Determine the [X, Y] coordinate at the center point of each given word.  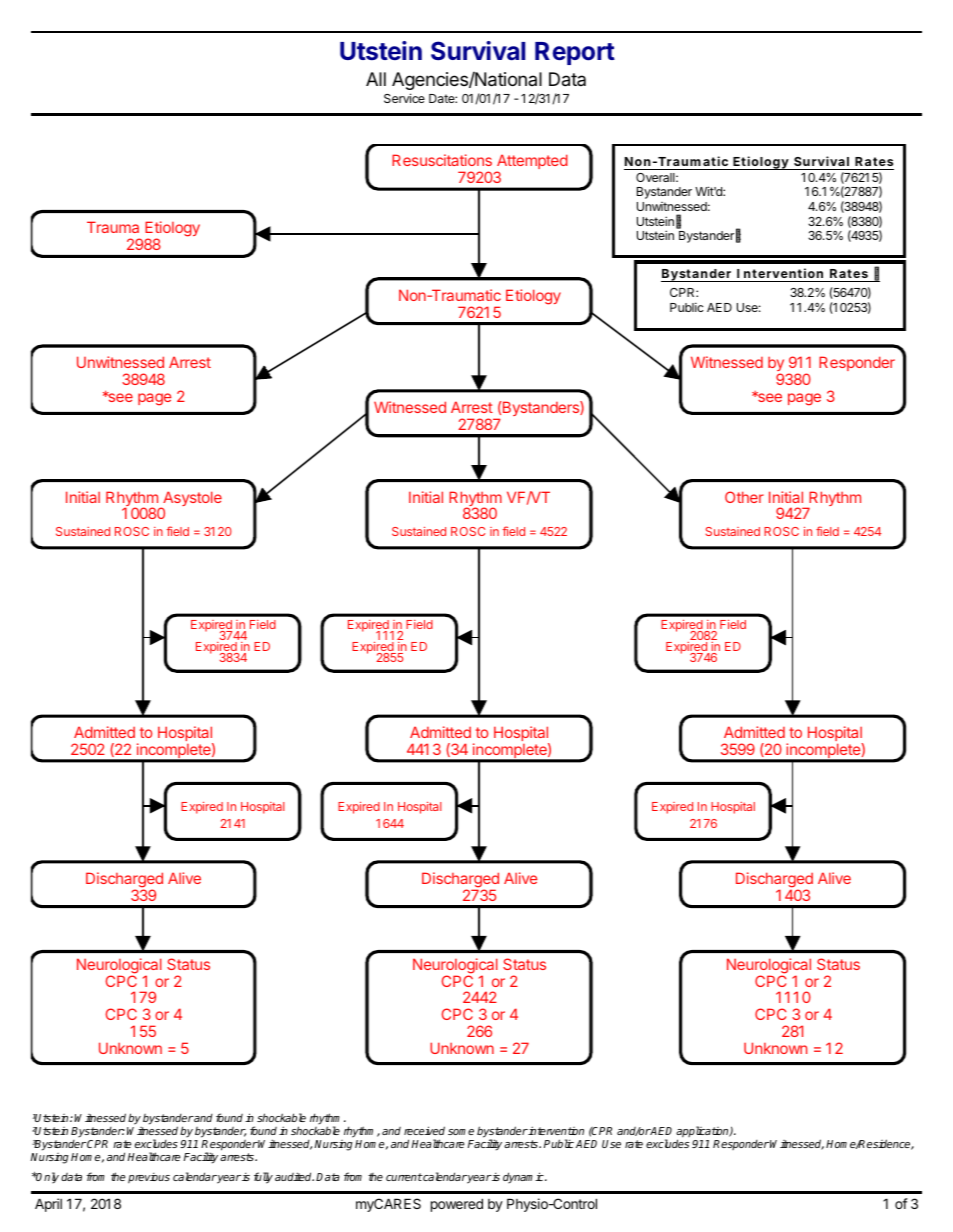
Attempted [532, 163]
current [404, 1177]
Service [404, 98]
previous [149, 1178]
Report [575, 53]
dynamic [524, 1177]
